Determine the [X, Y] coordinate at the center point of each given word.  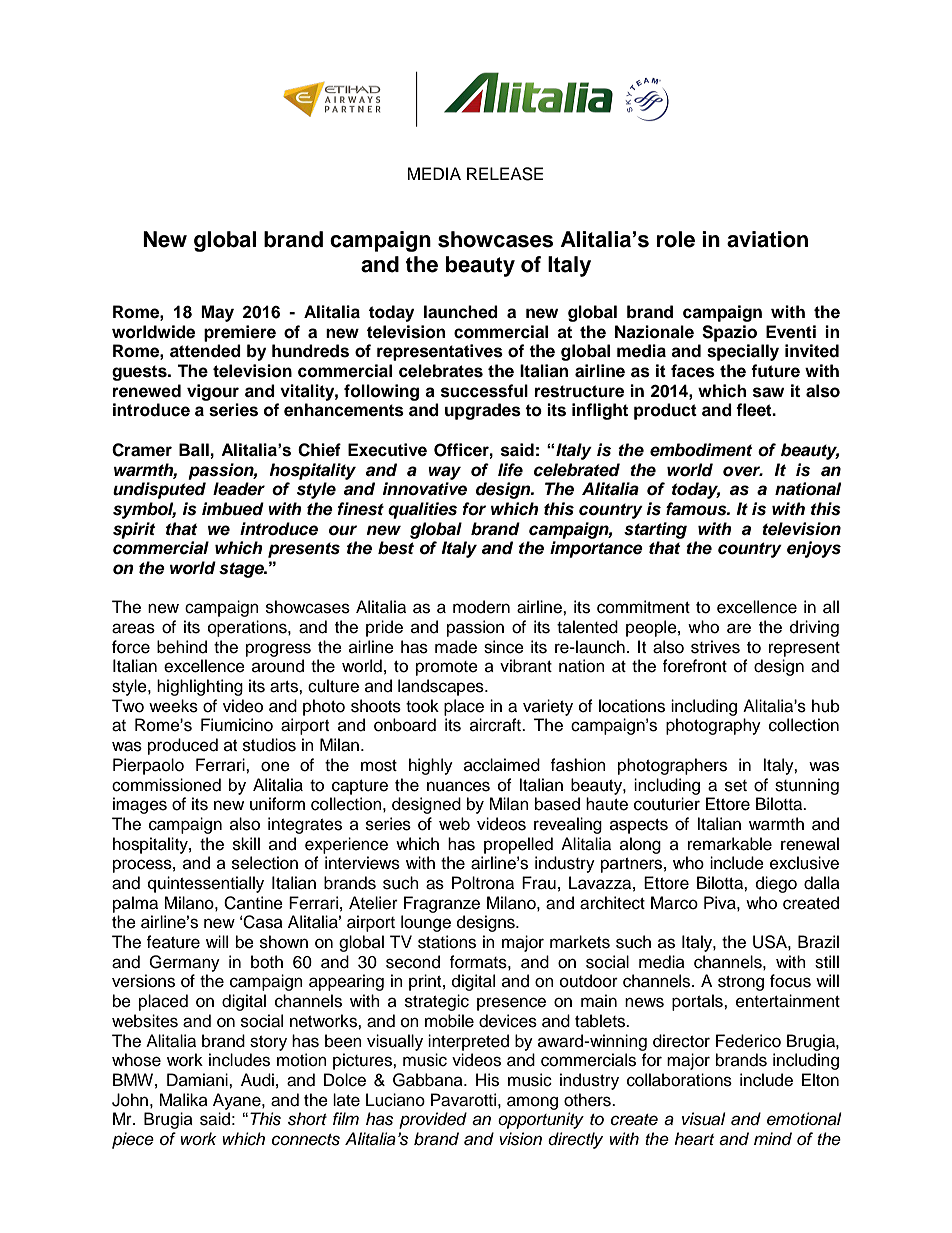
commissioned [166, 785]
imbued [233, 509]
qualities [422, 510]
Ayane [238, 1101]
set [736, 786]
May [217, 313]
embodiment [701, 450]
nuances [458, 786]
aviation [767, 239]
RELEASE [505, 174]
